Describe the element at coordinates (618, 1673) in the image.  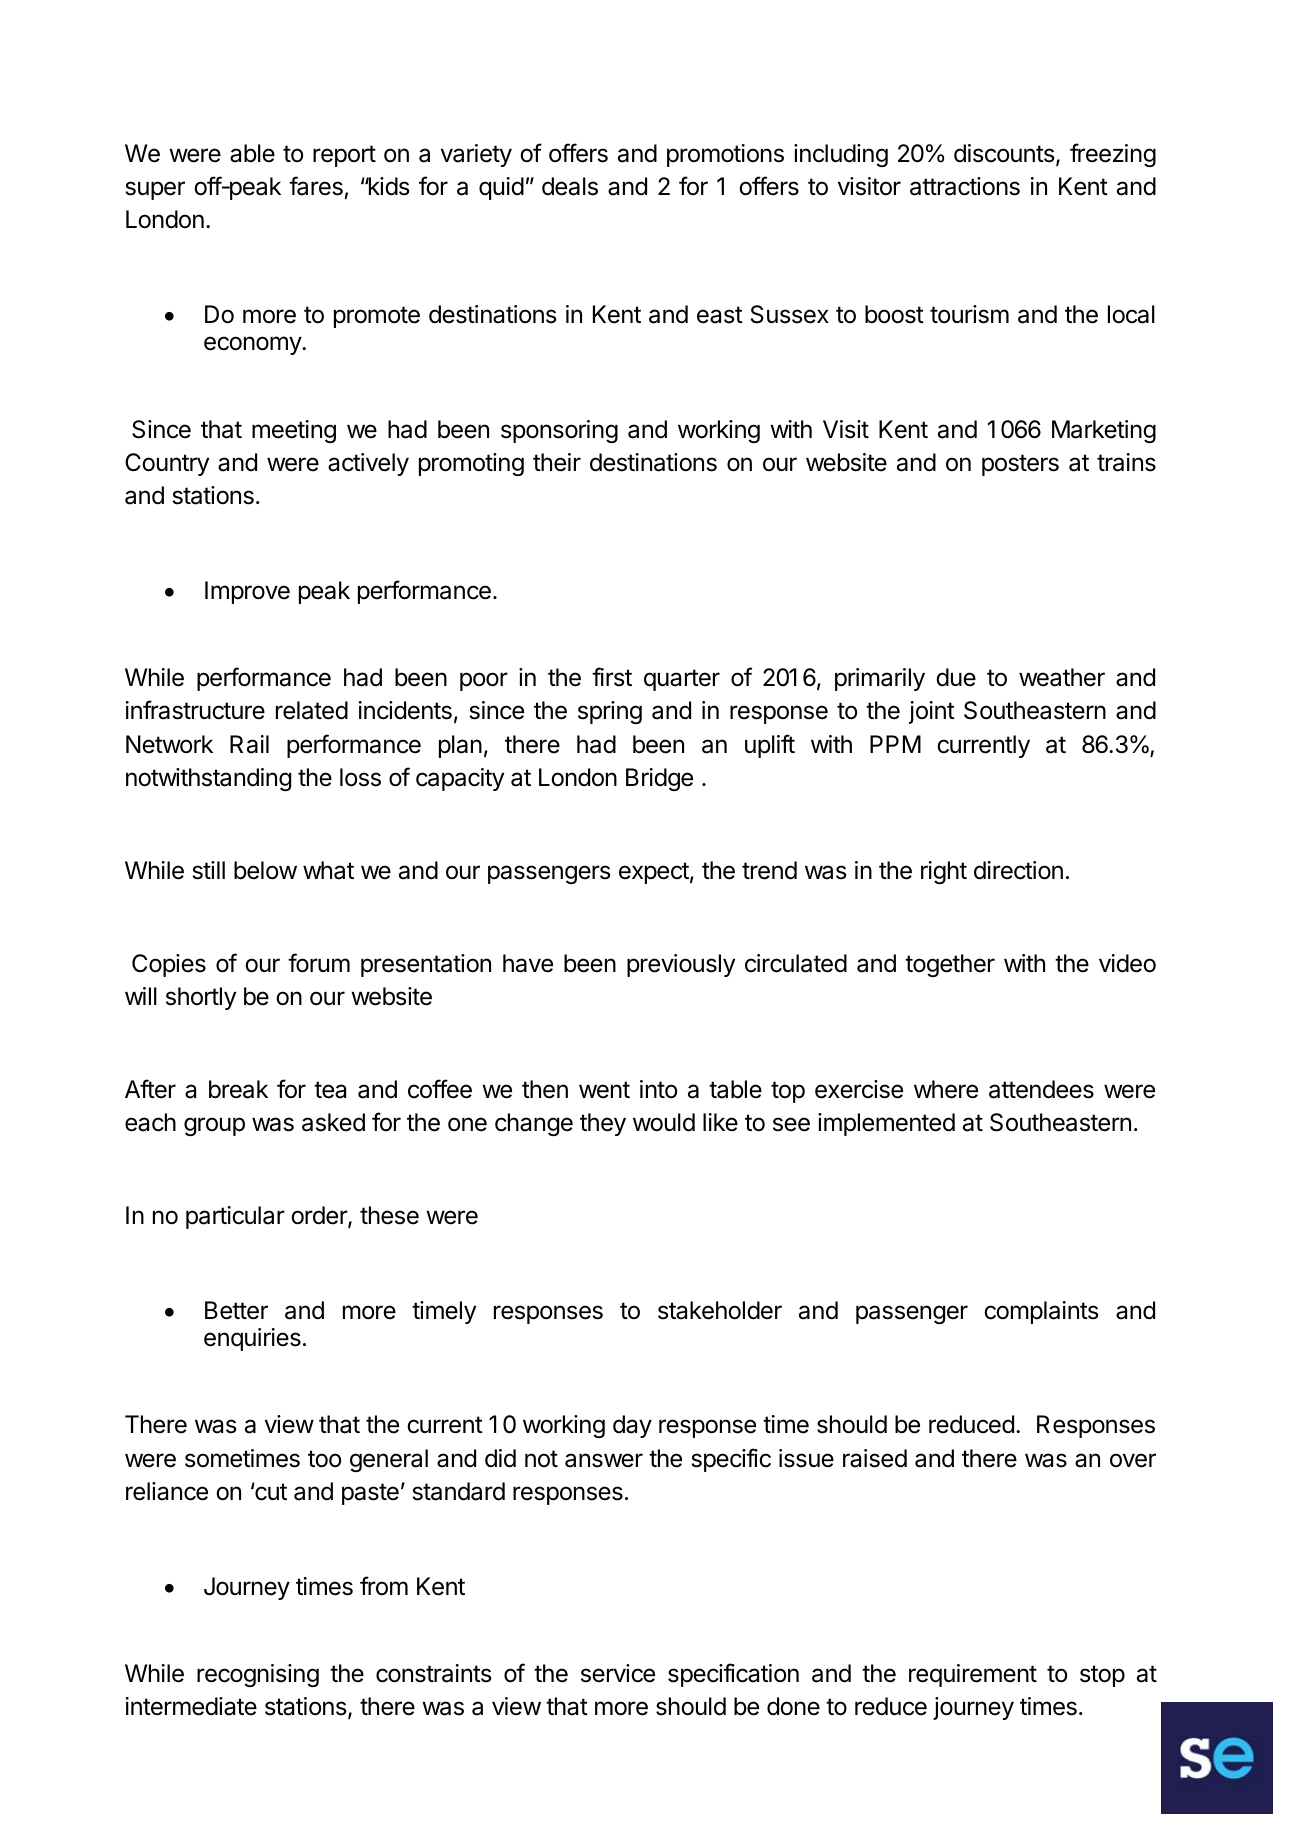
I see `service` at that location.
